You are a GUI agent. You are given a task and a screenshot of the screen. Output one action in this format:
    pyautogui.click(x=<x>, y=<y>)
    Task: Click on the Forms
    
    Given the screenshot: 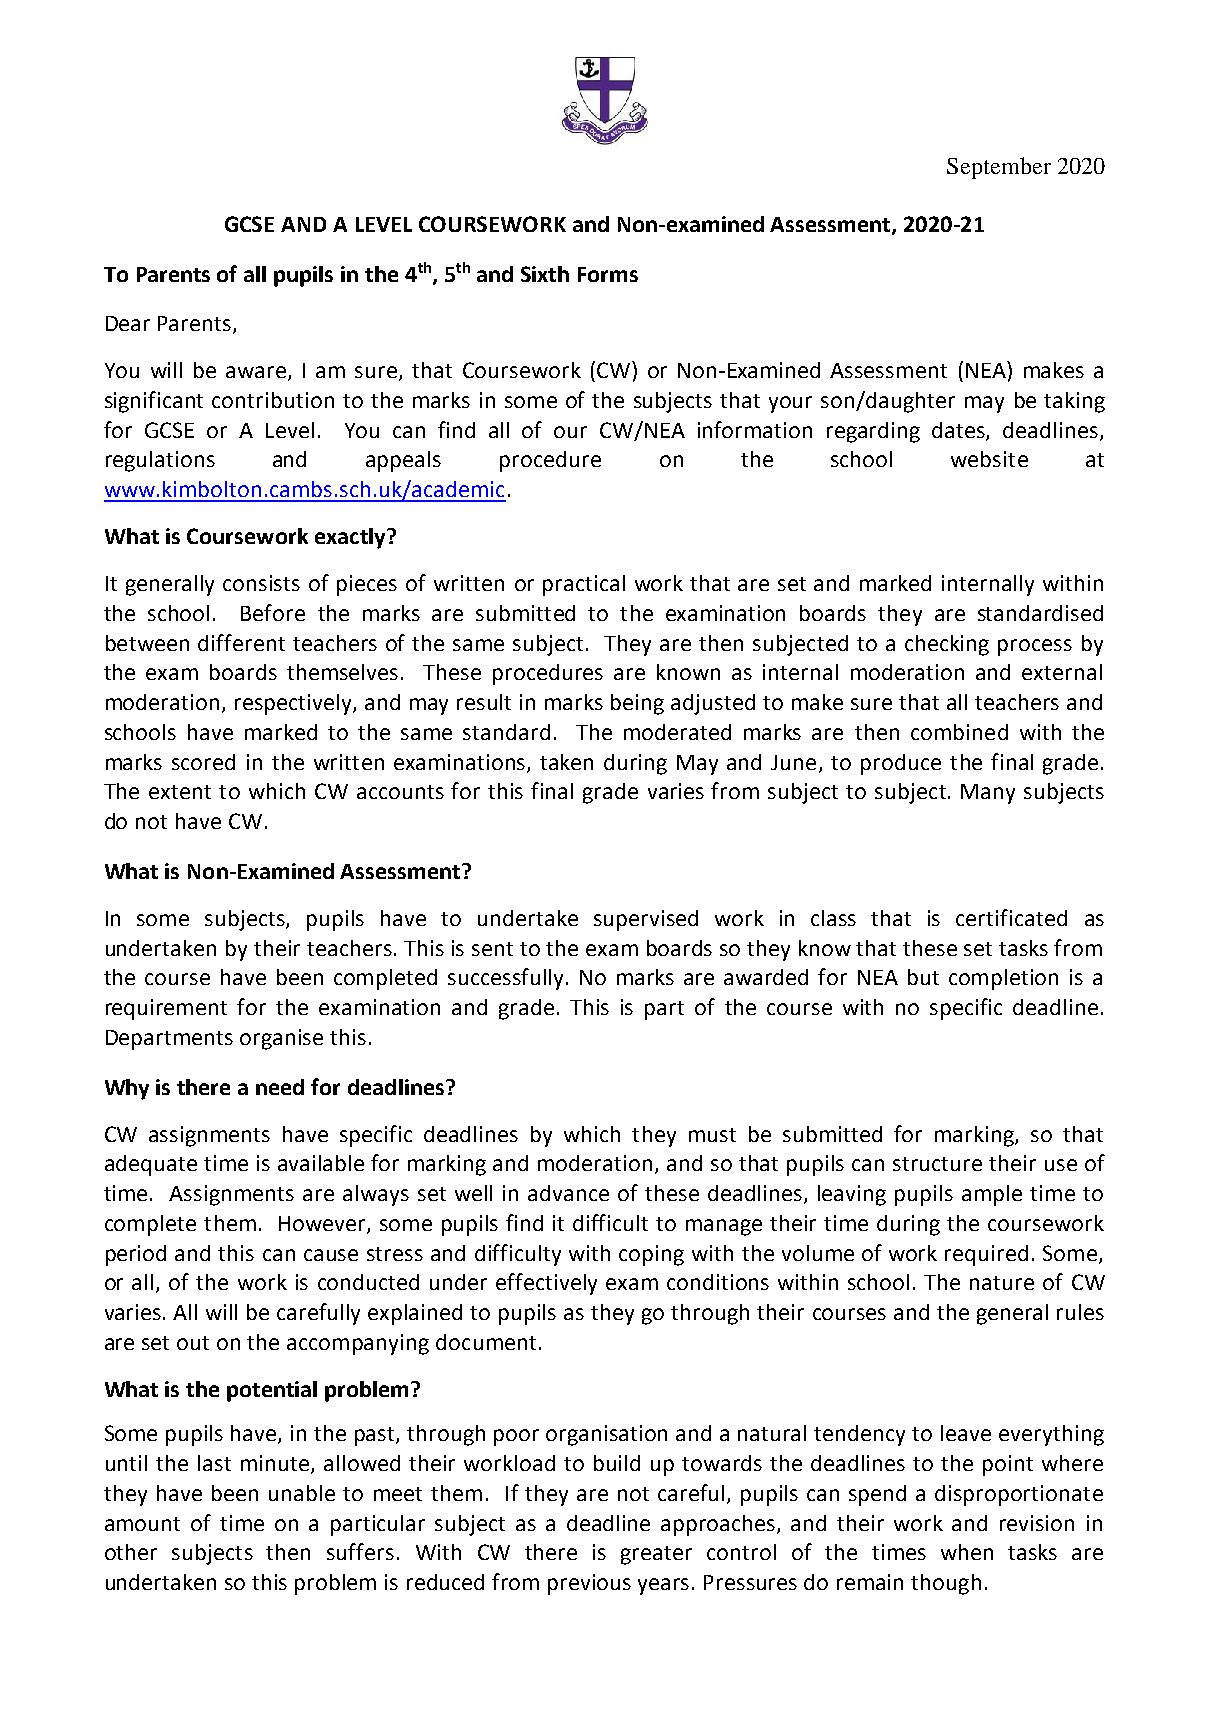 What is the action you would take?
    pyautogui.click(x=608, y=274)
